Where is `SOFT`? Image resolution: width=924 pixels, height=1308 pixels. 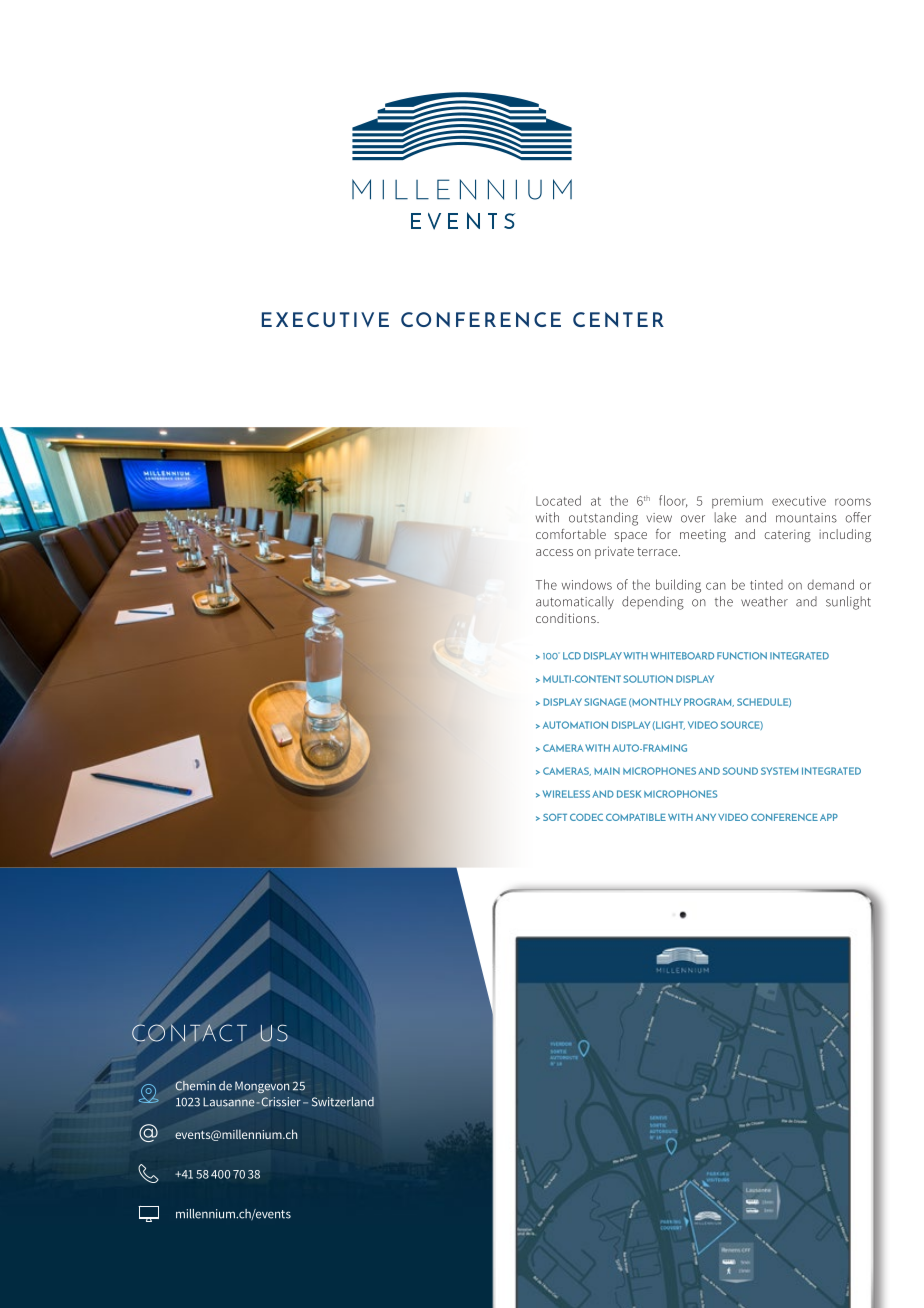 SOFT is located at coordinates (555, 817).
